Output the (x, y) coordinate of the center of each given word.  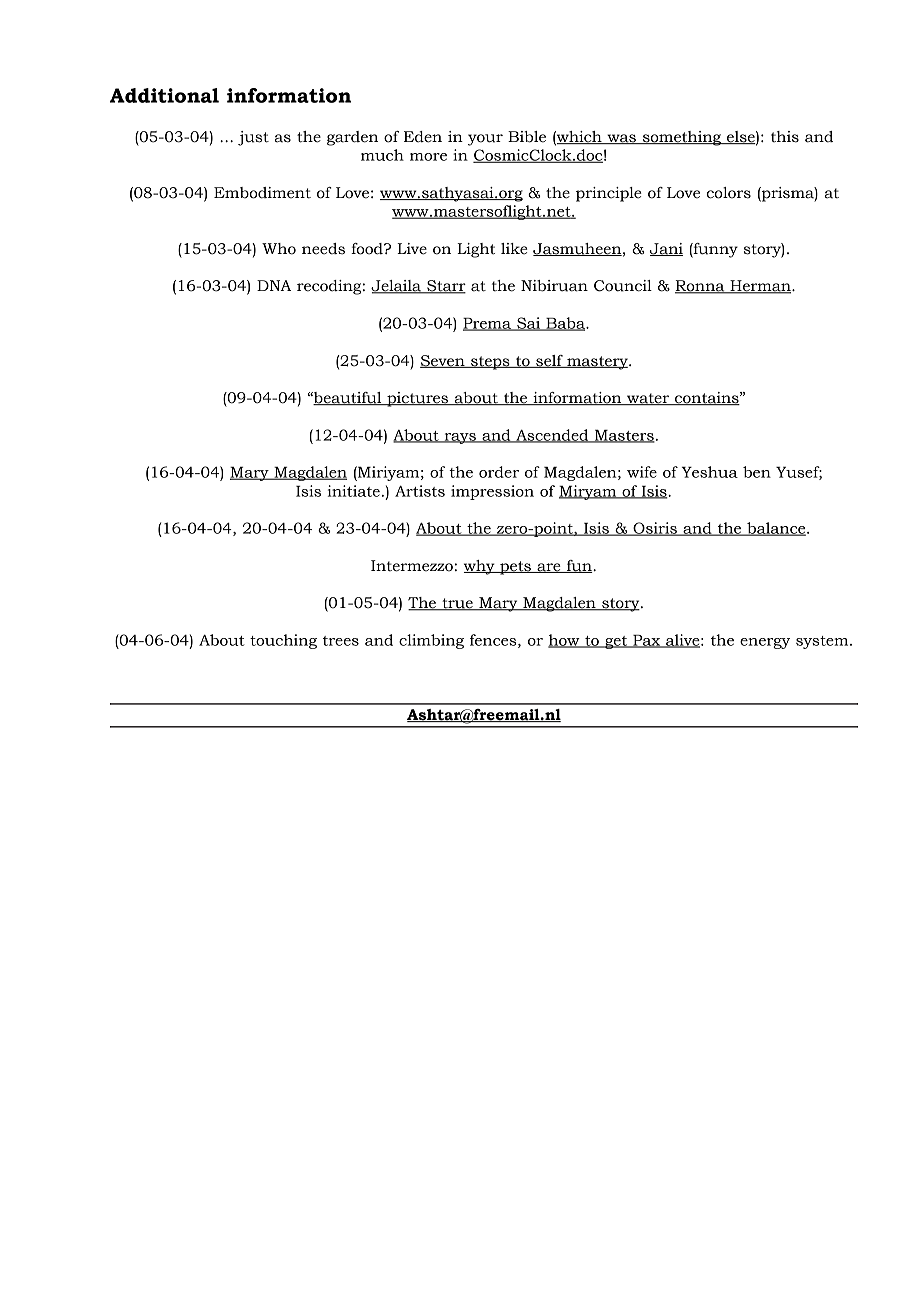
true (457, 604)
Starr (445, 287)
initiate (354, 491)
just (253, 138)
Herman (760, 287)
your (485, 140)
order (499, 472)
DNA (274, 285)
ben (757, 472)
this (785, 137)
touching (283, 641)
